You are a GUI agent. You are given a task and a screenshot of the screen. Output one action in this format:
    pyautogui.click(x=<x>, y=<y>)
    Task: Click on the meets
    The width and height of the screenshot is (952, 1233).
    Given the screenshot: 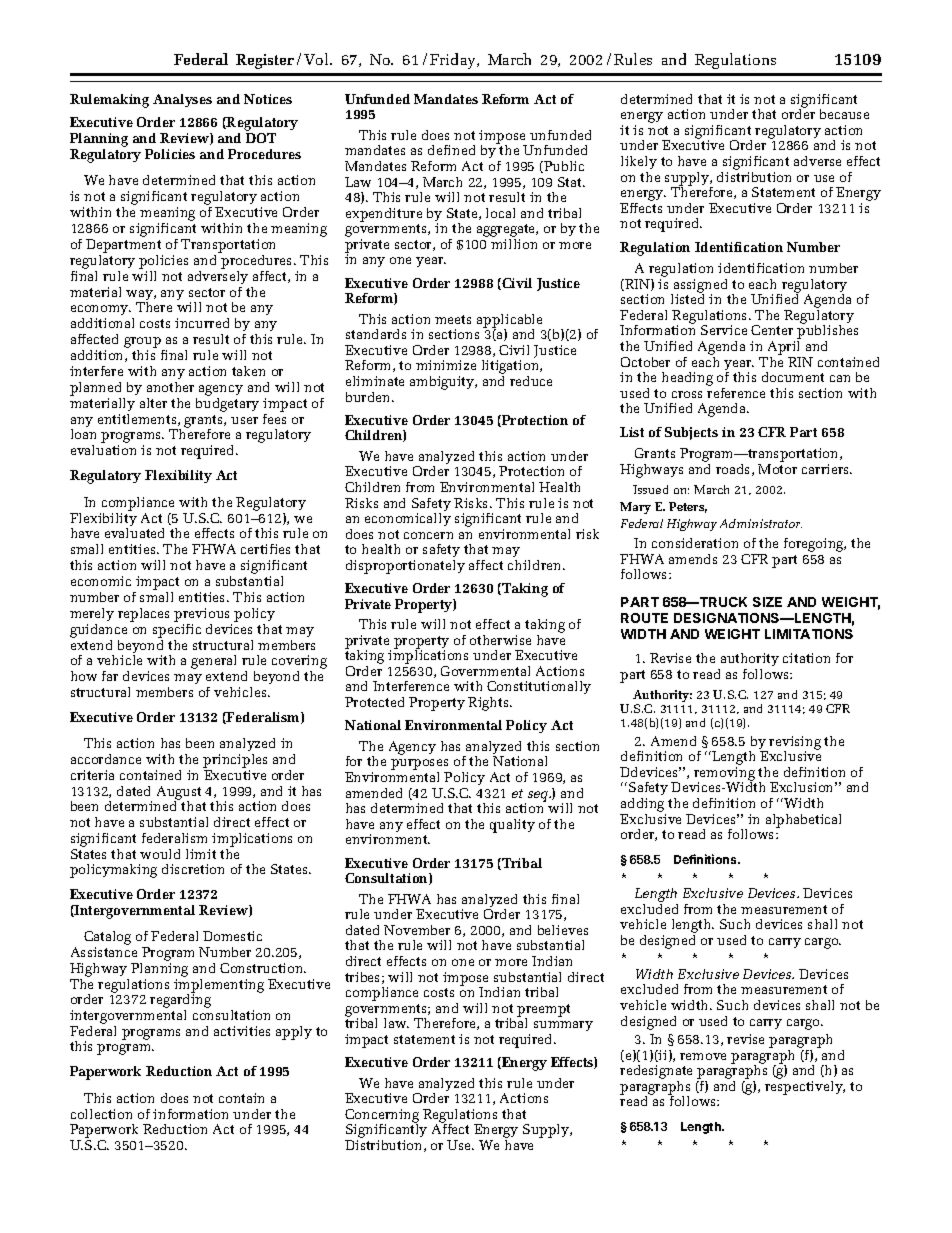 What is the action you would take?
    pyautogui.click(x=453, y=319)
